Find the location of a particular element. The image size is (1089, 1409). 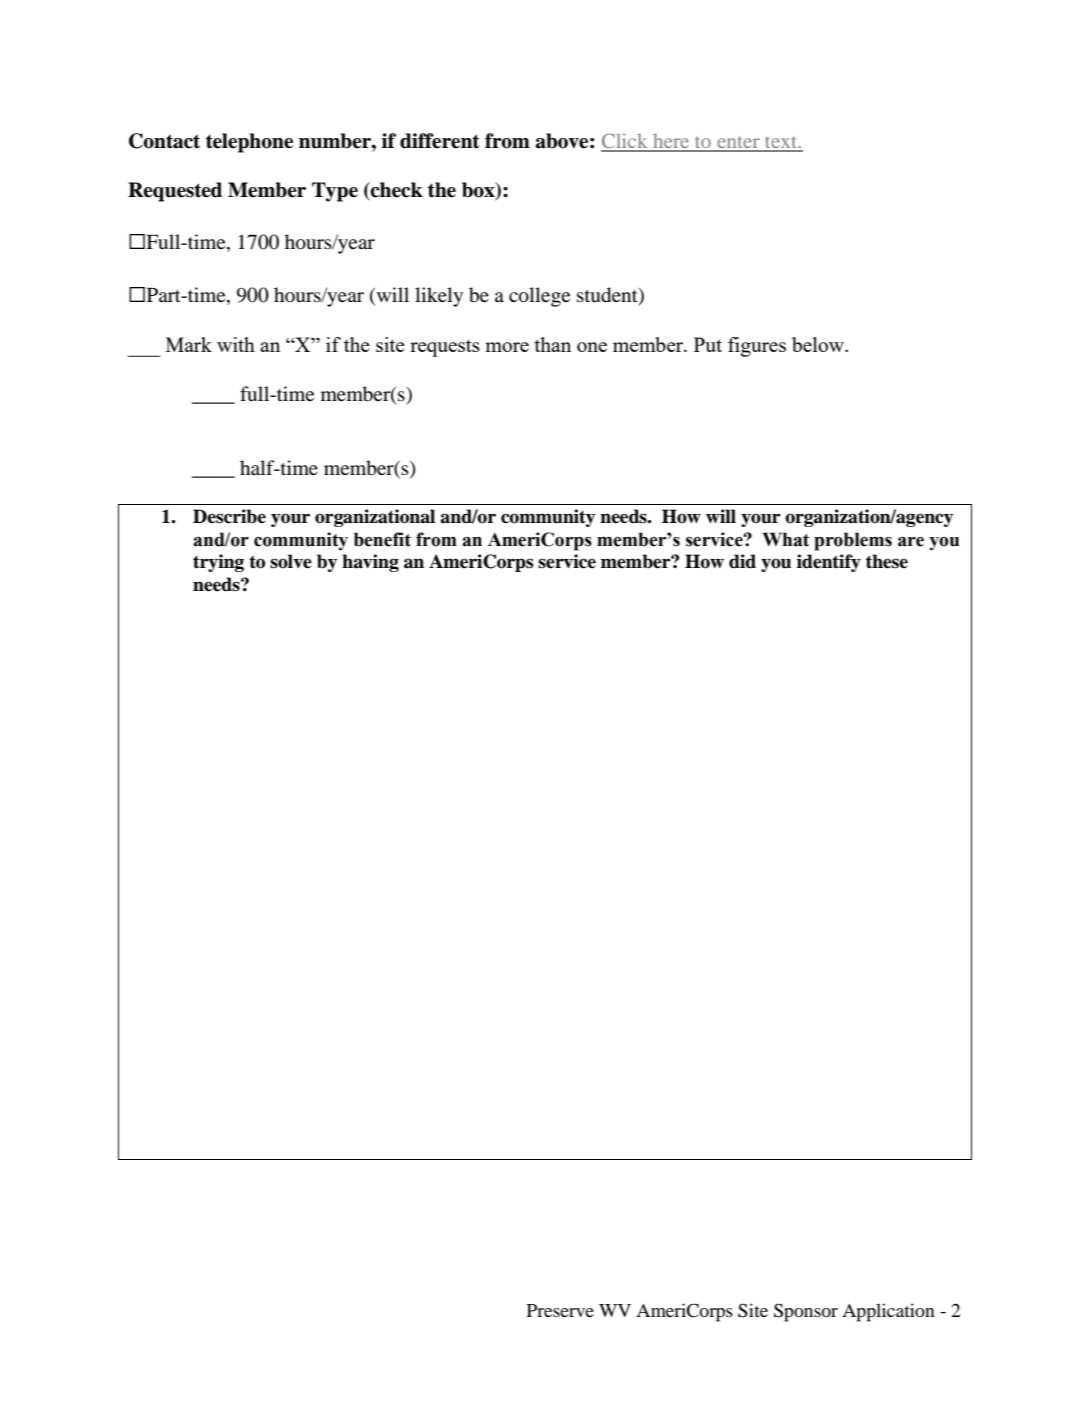

Sponsor is located at coordinates (806, 1312).
